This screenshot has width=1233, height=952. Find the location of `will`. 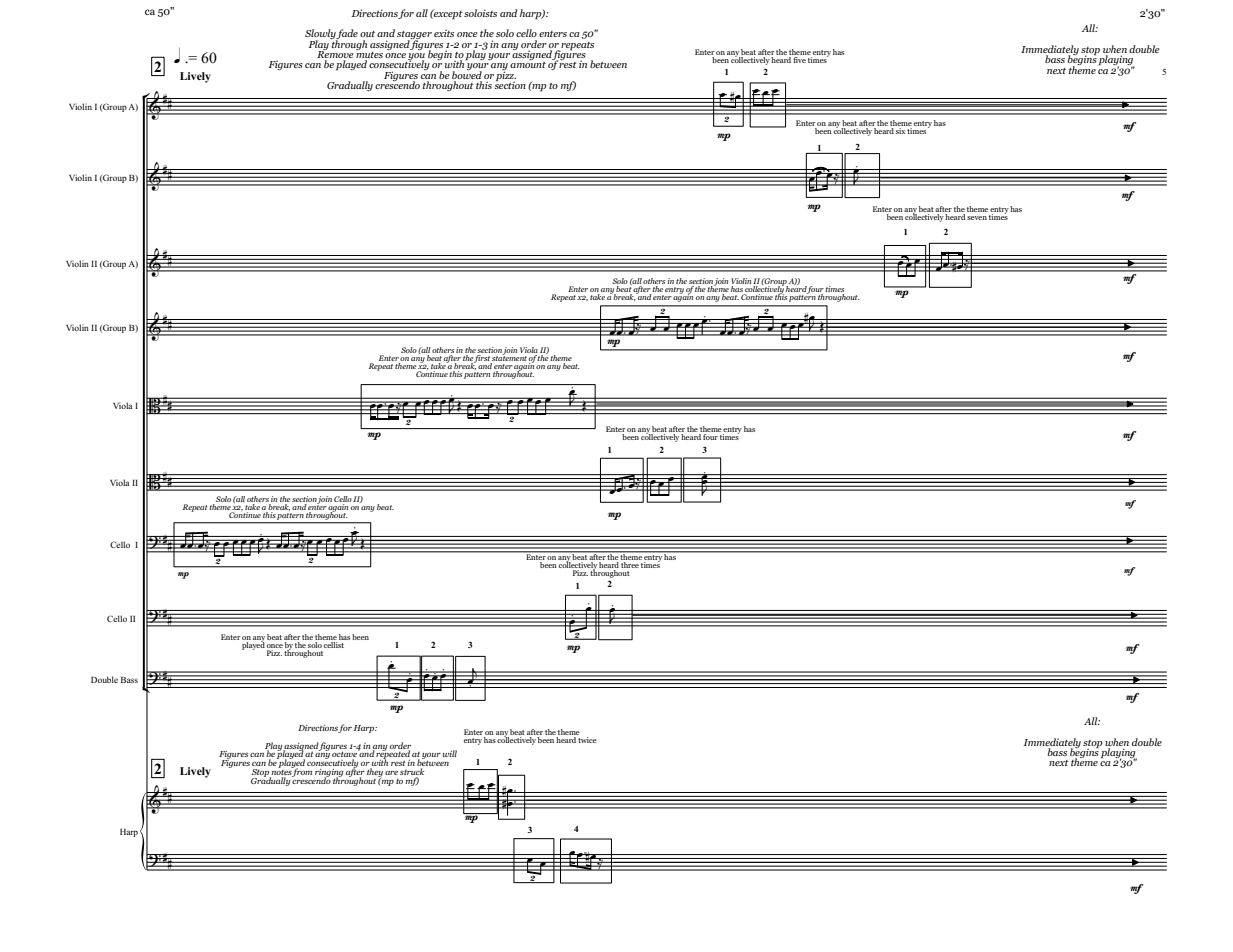

will is located at coordinates (450, 753).
